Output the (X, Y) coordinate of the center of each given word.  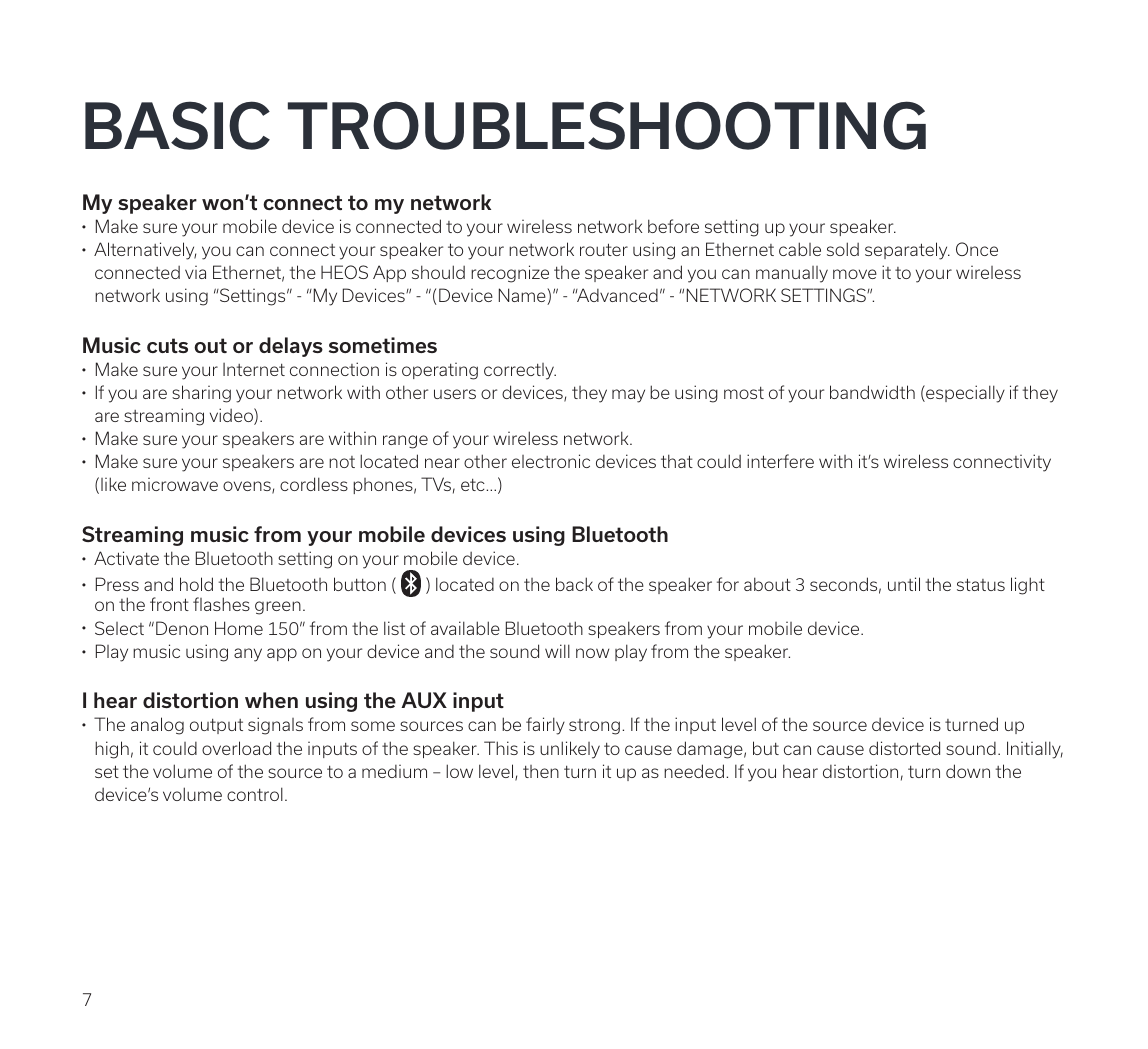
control (255, 794)
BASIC (177, 125)
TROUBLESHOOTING (607, 125)
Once (977, 249)
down (968, 771)
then (541, 771)
